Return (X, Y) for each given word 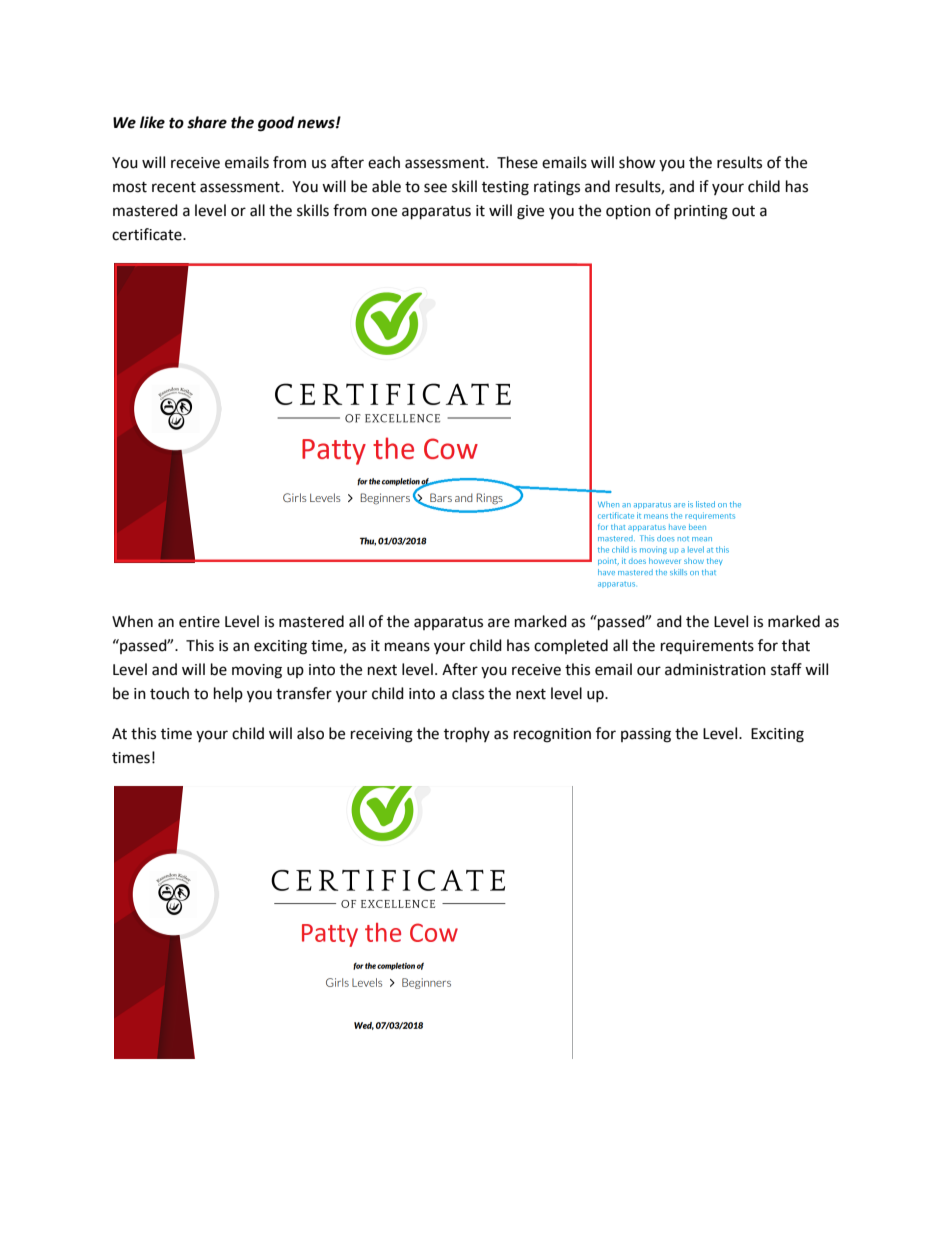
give (530, 212)
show (637, 162)
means (407, 647)
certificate (148, 234)
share (207, 122)
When (132, 621)
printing (701, 212)
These (517, 162)
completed (571, 646)
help (228, 694)
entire (199, 622)
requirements (707, 647)
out (743, 211)
